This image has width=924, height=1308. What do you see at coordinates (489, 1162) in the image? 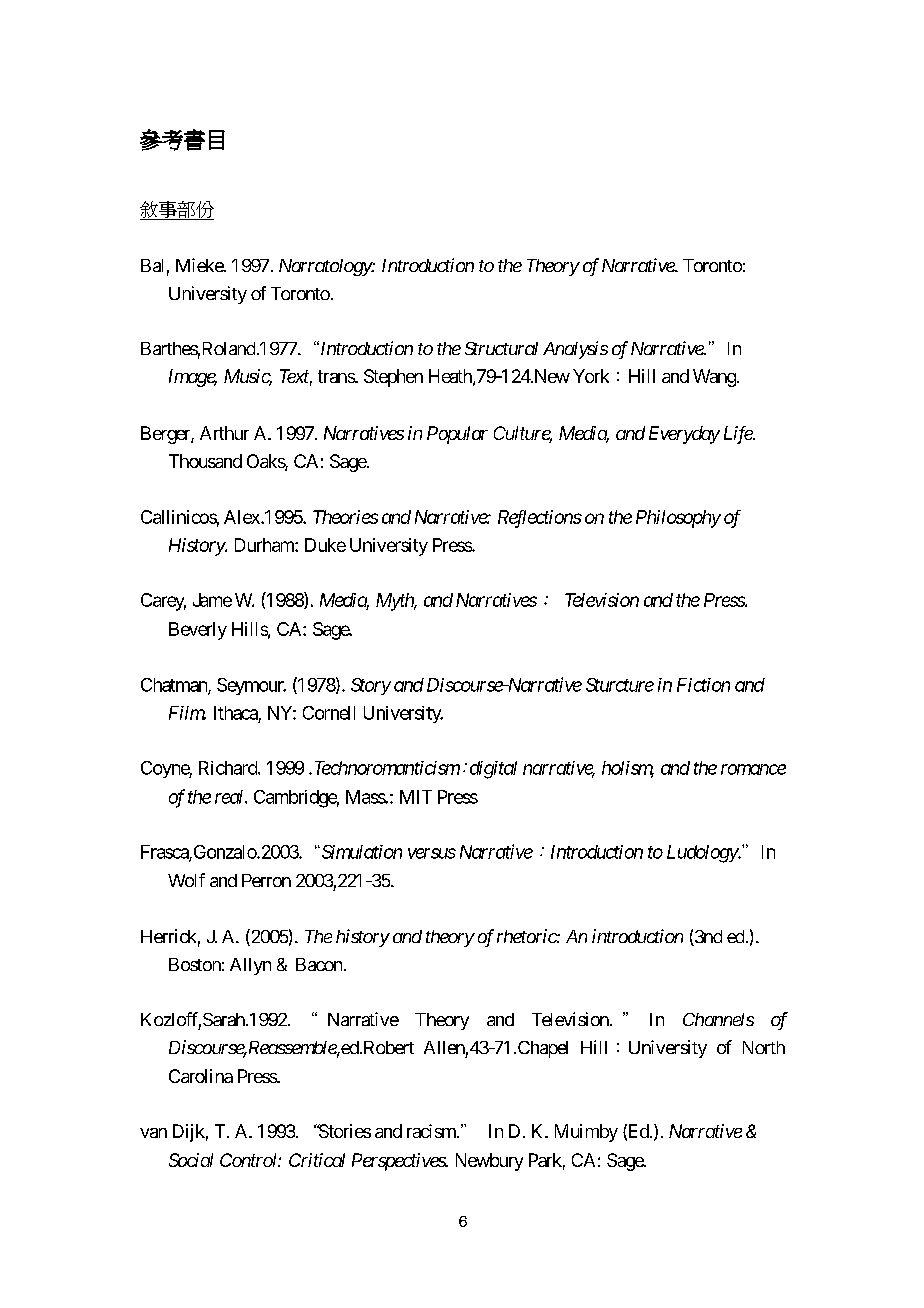
I see `Newbury` at bounding box center [489, 1162].
